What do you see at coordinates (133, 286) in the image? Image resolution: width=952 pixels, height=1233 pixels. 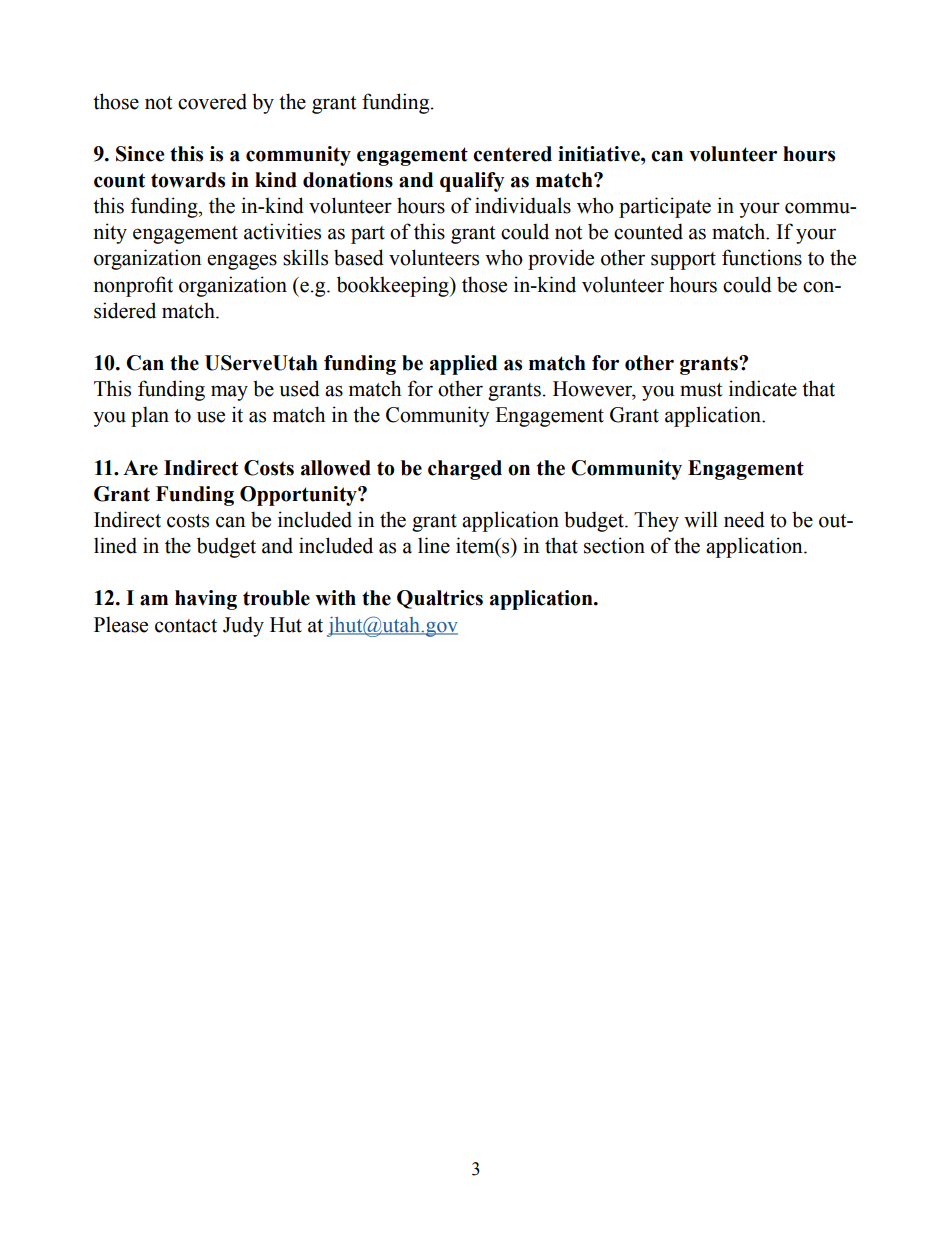 I see `nonprofit` at bounding box center [133, 286].
